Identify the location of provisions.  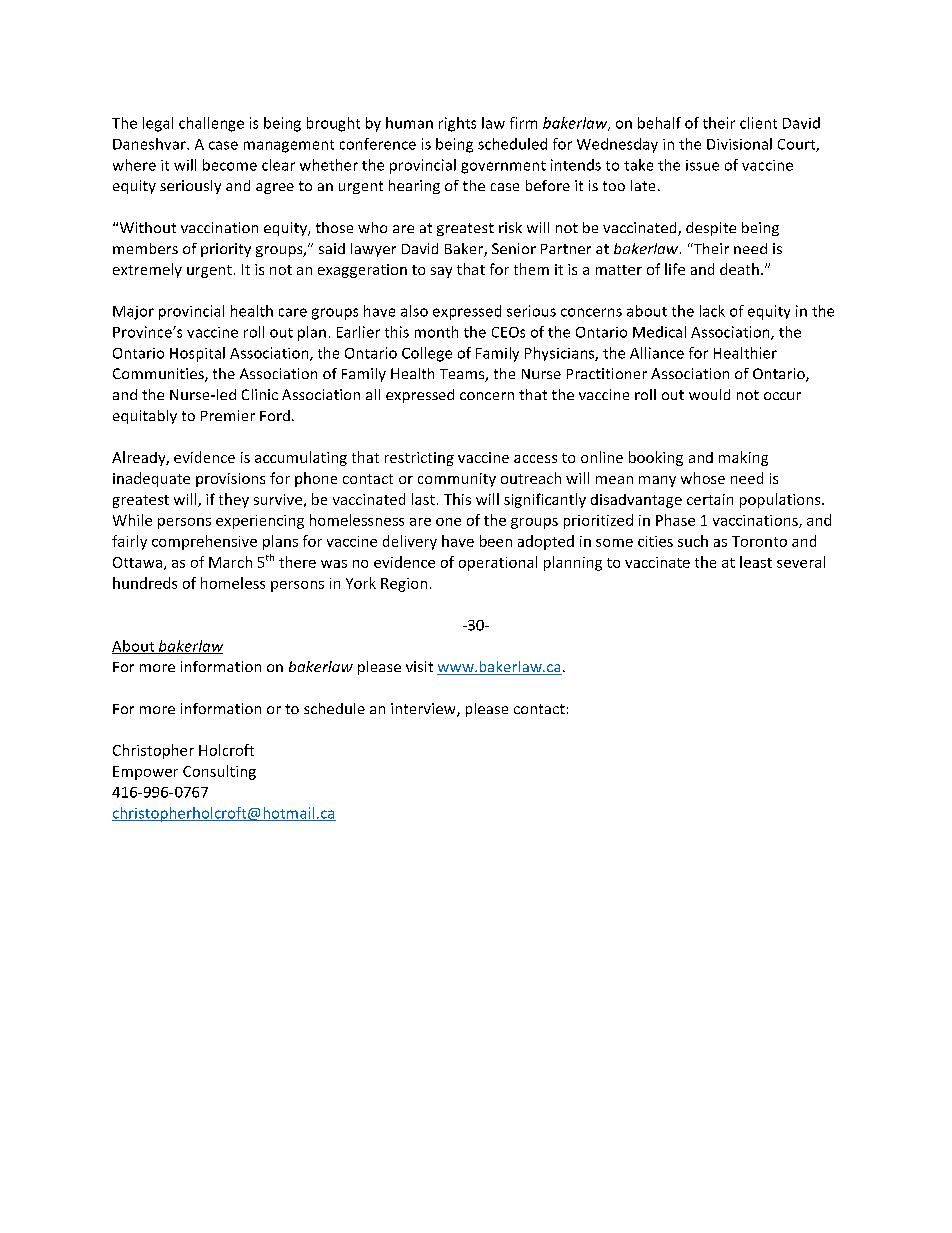
(230, 480).
